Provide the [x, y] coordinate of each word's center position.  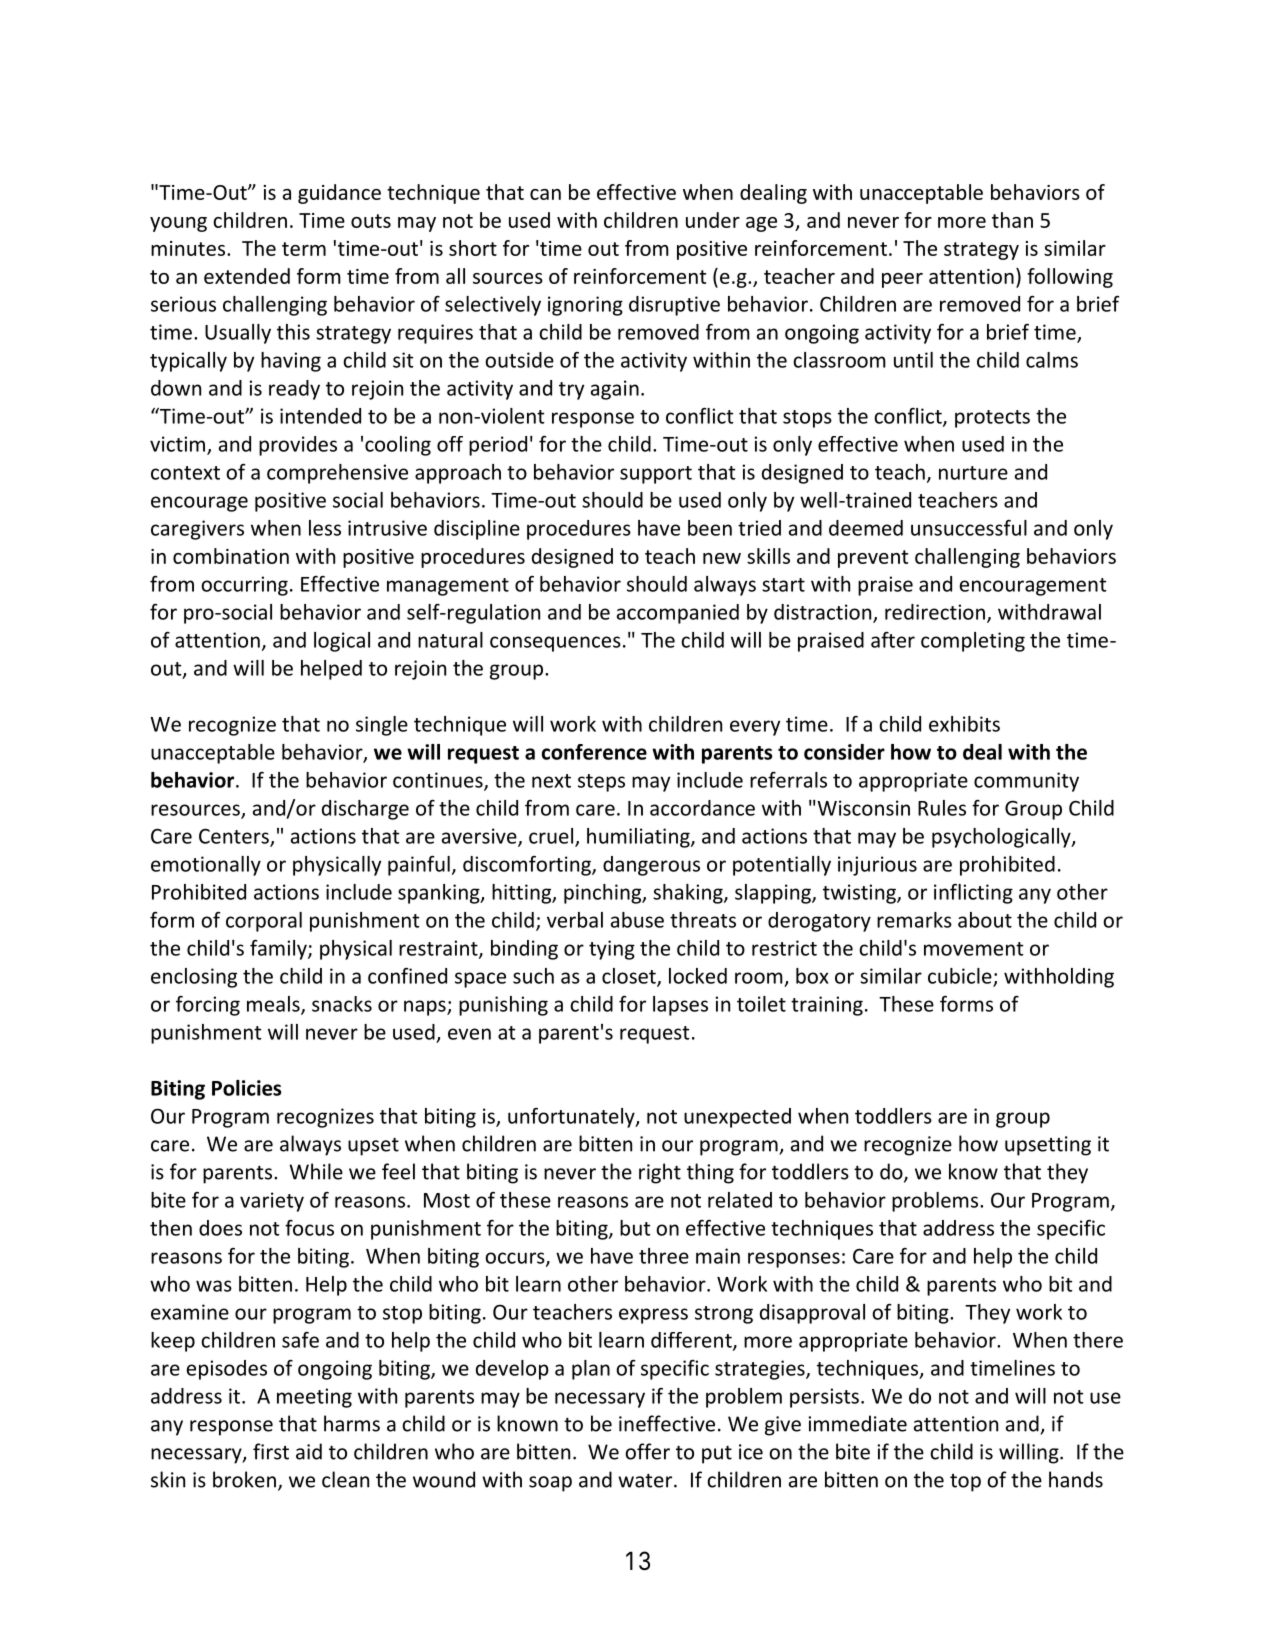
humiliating [639, 838]
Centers [235, 837]
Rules [942, 808]
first [271, 1451]
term [304, 249]
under [713, 220]
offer [647, 1451]
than [1012, 220]
